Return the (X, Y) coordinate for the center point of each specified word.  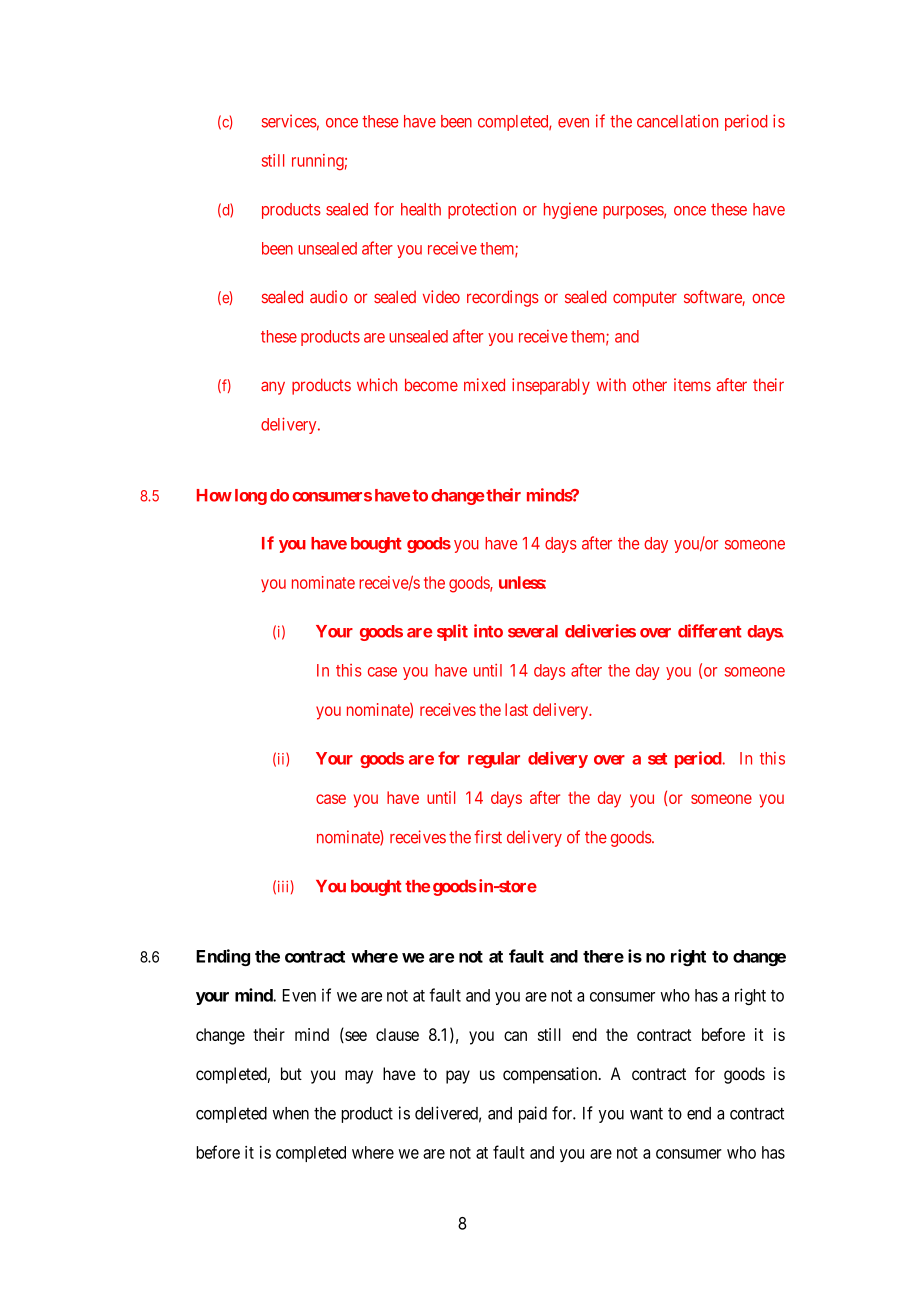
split (452, 632)
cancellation (677, 121)
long (251, 497)
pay (458, 1077)
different (710, 631)
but (291, 1073)
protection (482, 210)
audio (329, 297)
